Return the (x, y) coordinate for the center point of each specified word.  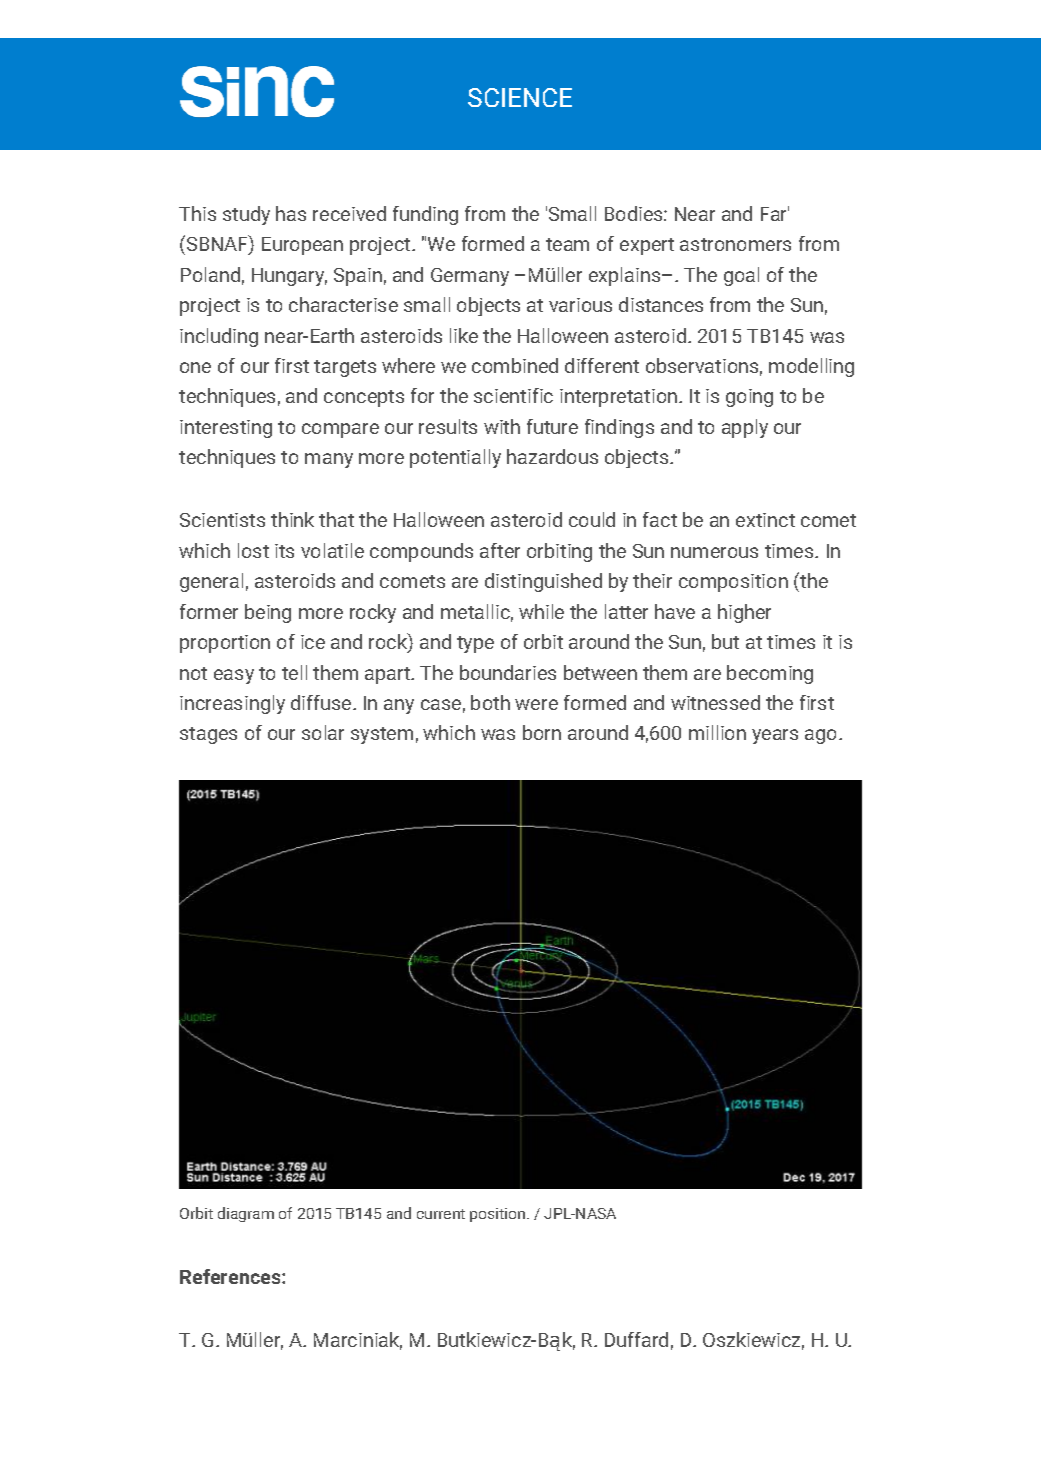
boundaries (508, 672)
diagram (246, 1214)
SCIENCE (520, 97)
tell (294, 672)
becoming (770, 674)
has (291, 213)
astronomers (735, 244)
